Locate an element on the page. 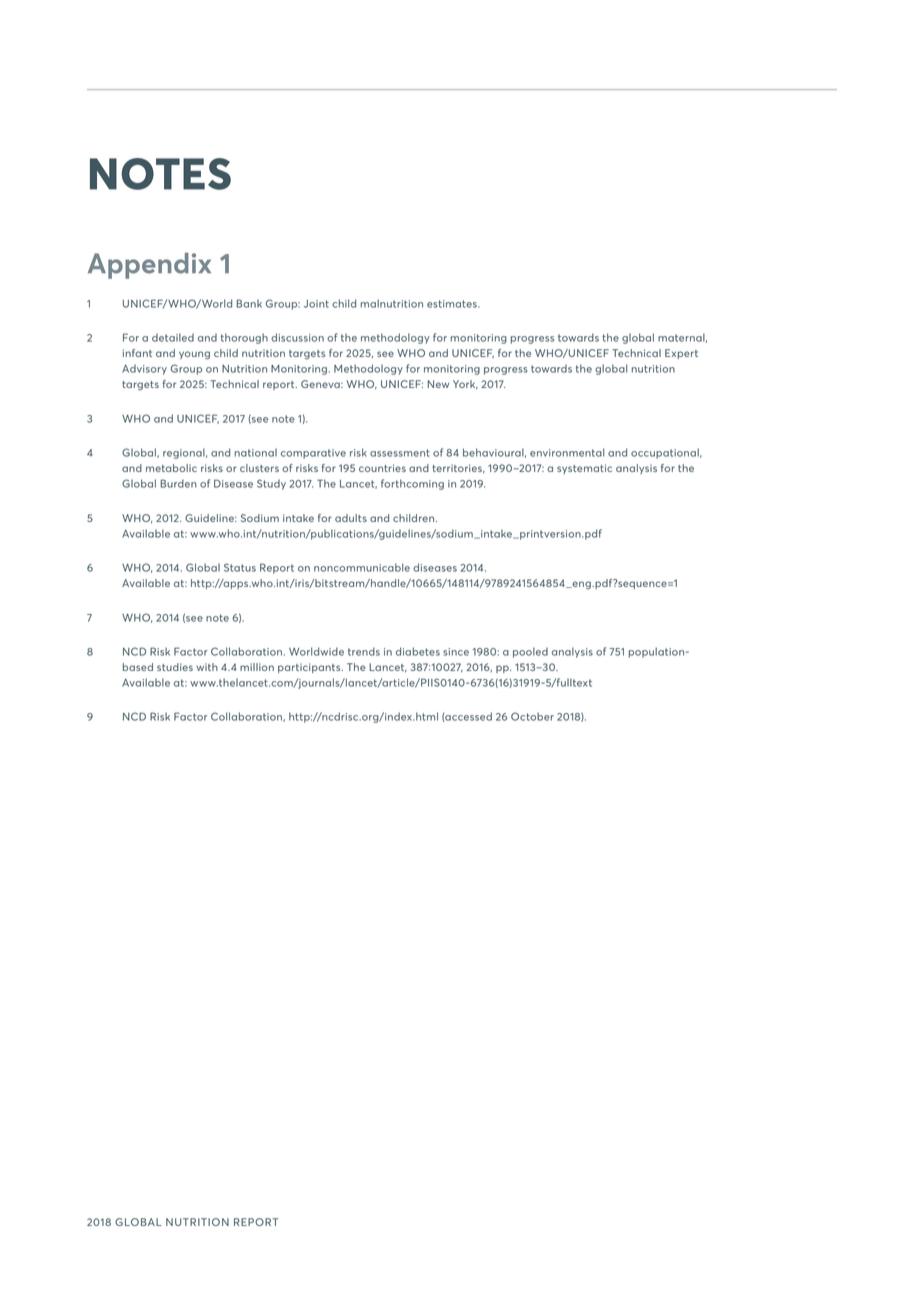 The width and height of the image is (924, 1308). Joint is located at coordinates (316, 304).
